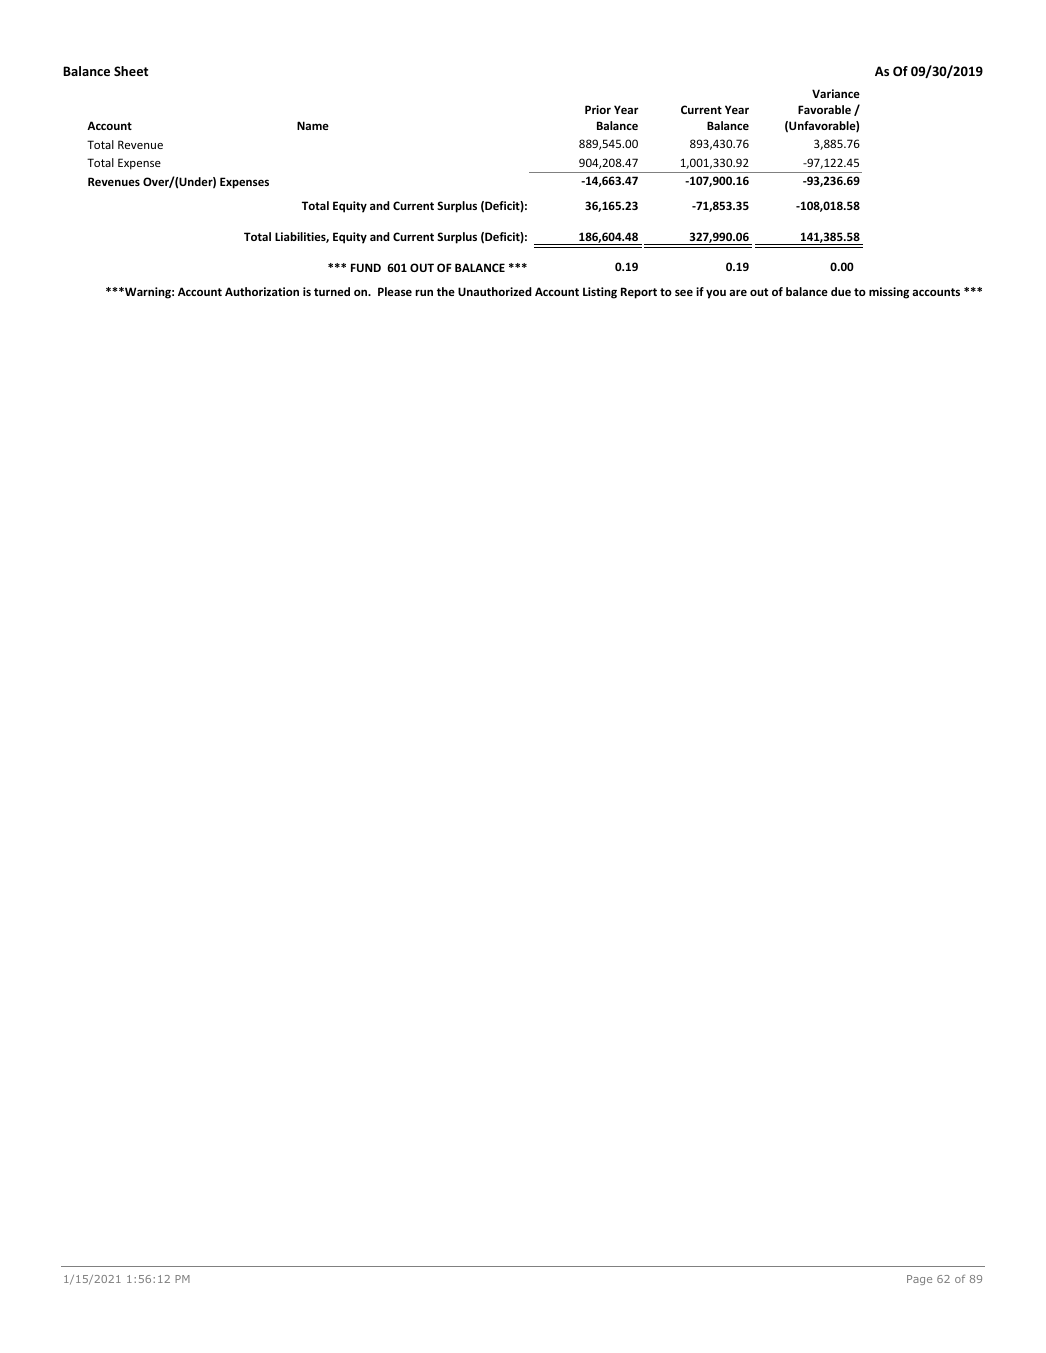 The width and height of the page is (1046, 1353). I want to click on due, so click(841, 291).
